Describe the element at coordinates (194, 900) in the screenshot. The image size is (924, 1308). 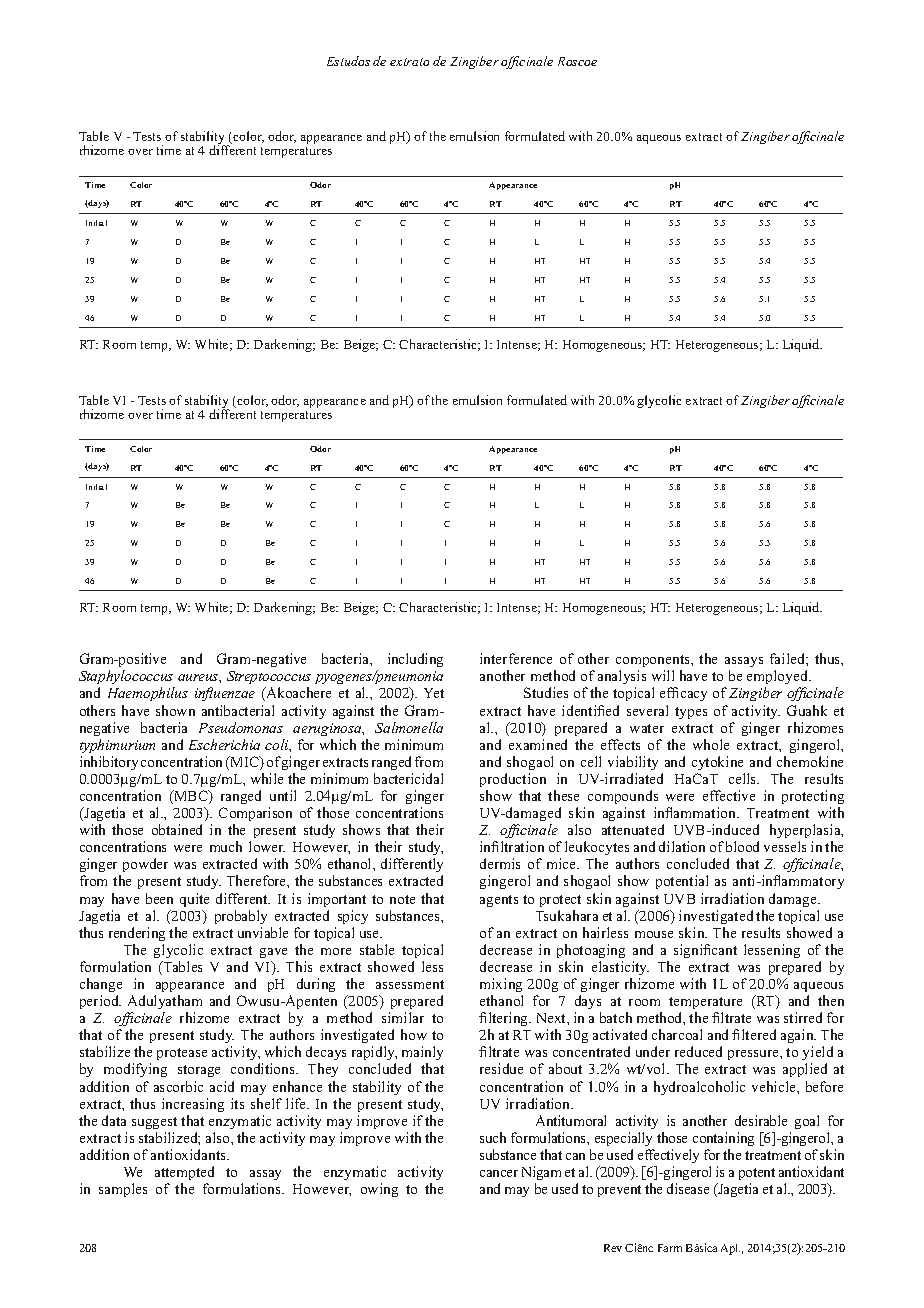
I see `quite` at that location.
